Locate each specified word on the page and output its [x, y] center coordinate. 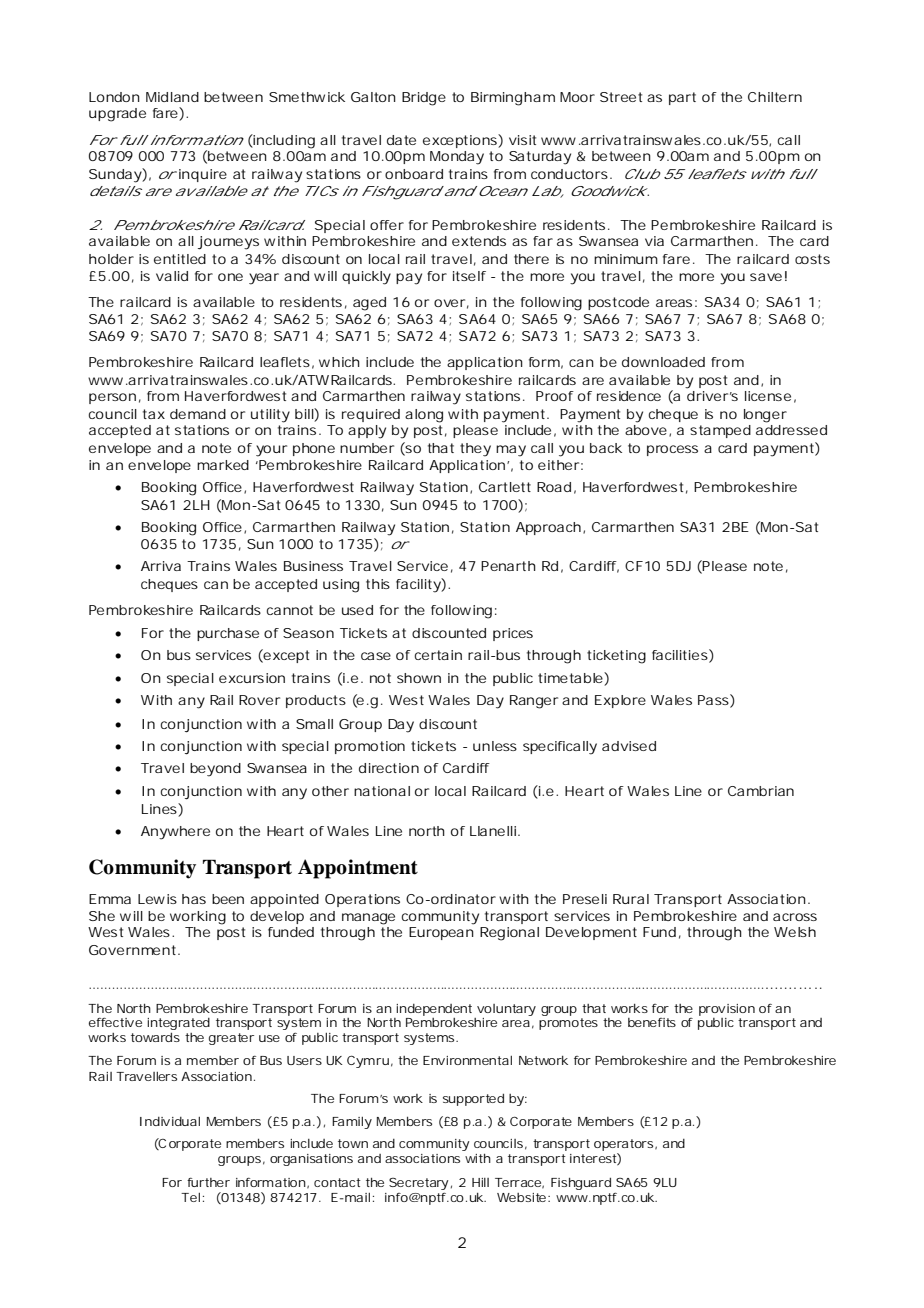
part [682, 98]
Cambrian [761, 791]
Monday [457, 158]
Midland [172, 97]
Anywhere [175, 833]
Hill [480, 1182]
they [475, 450]
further [208, 1182]
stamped [720, 431]
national [382, 791]
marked [223, 465]
